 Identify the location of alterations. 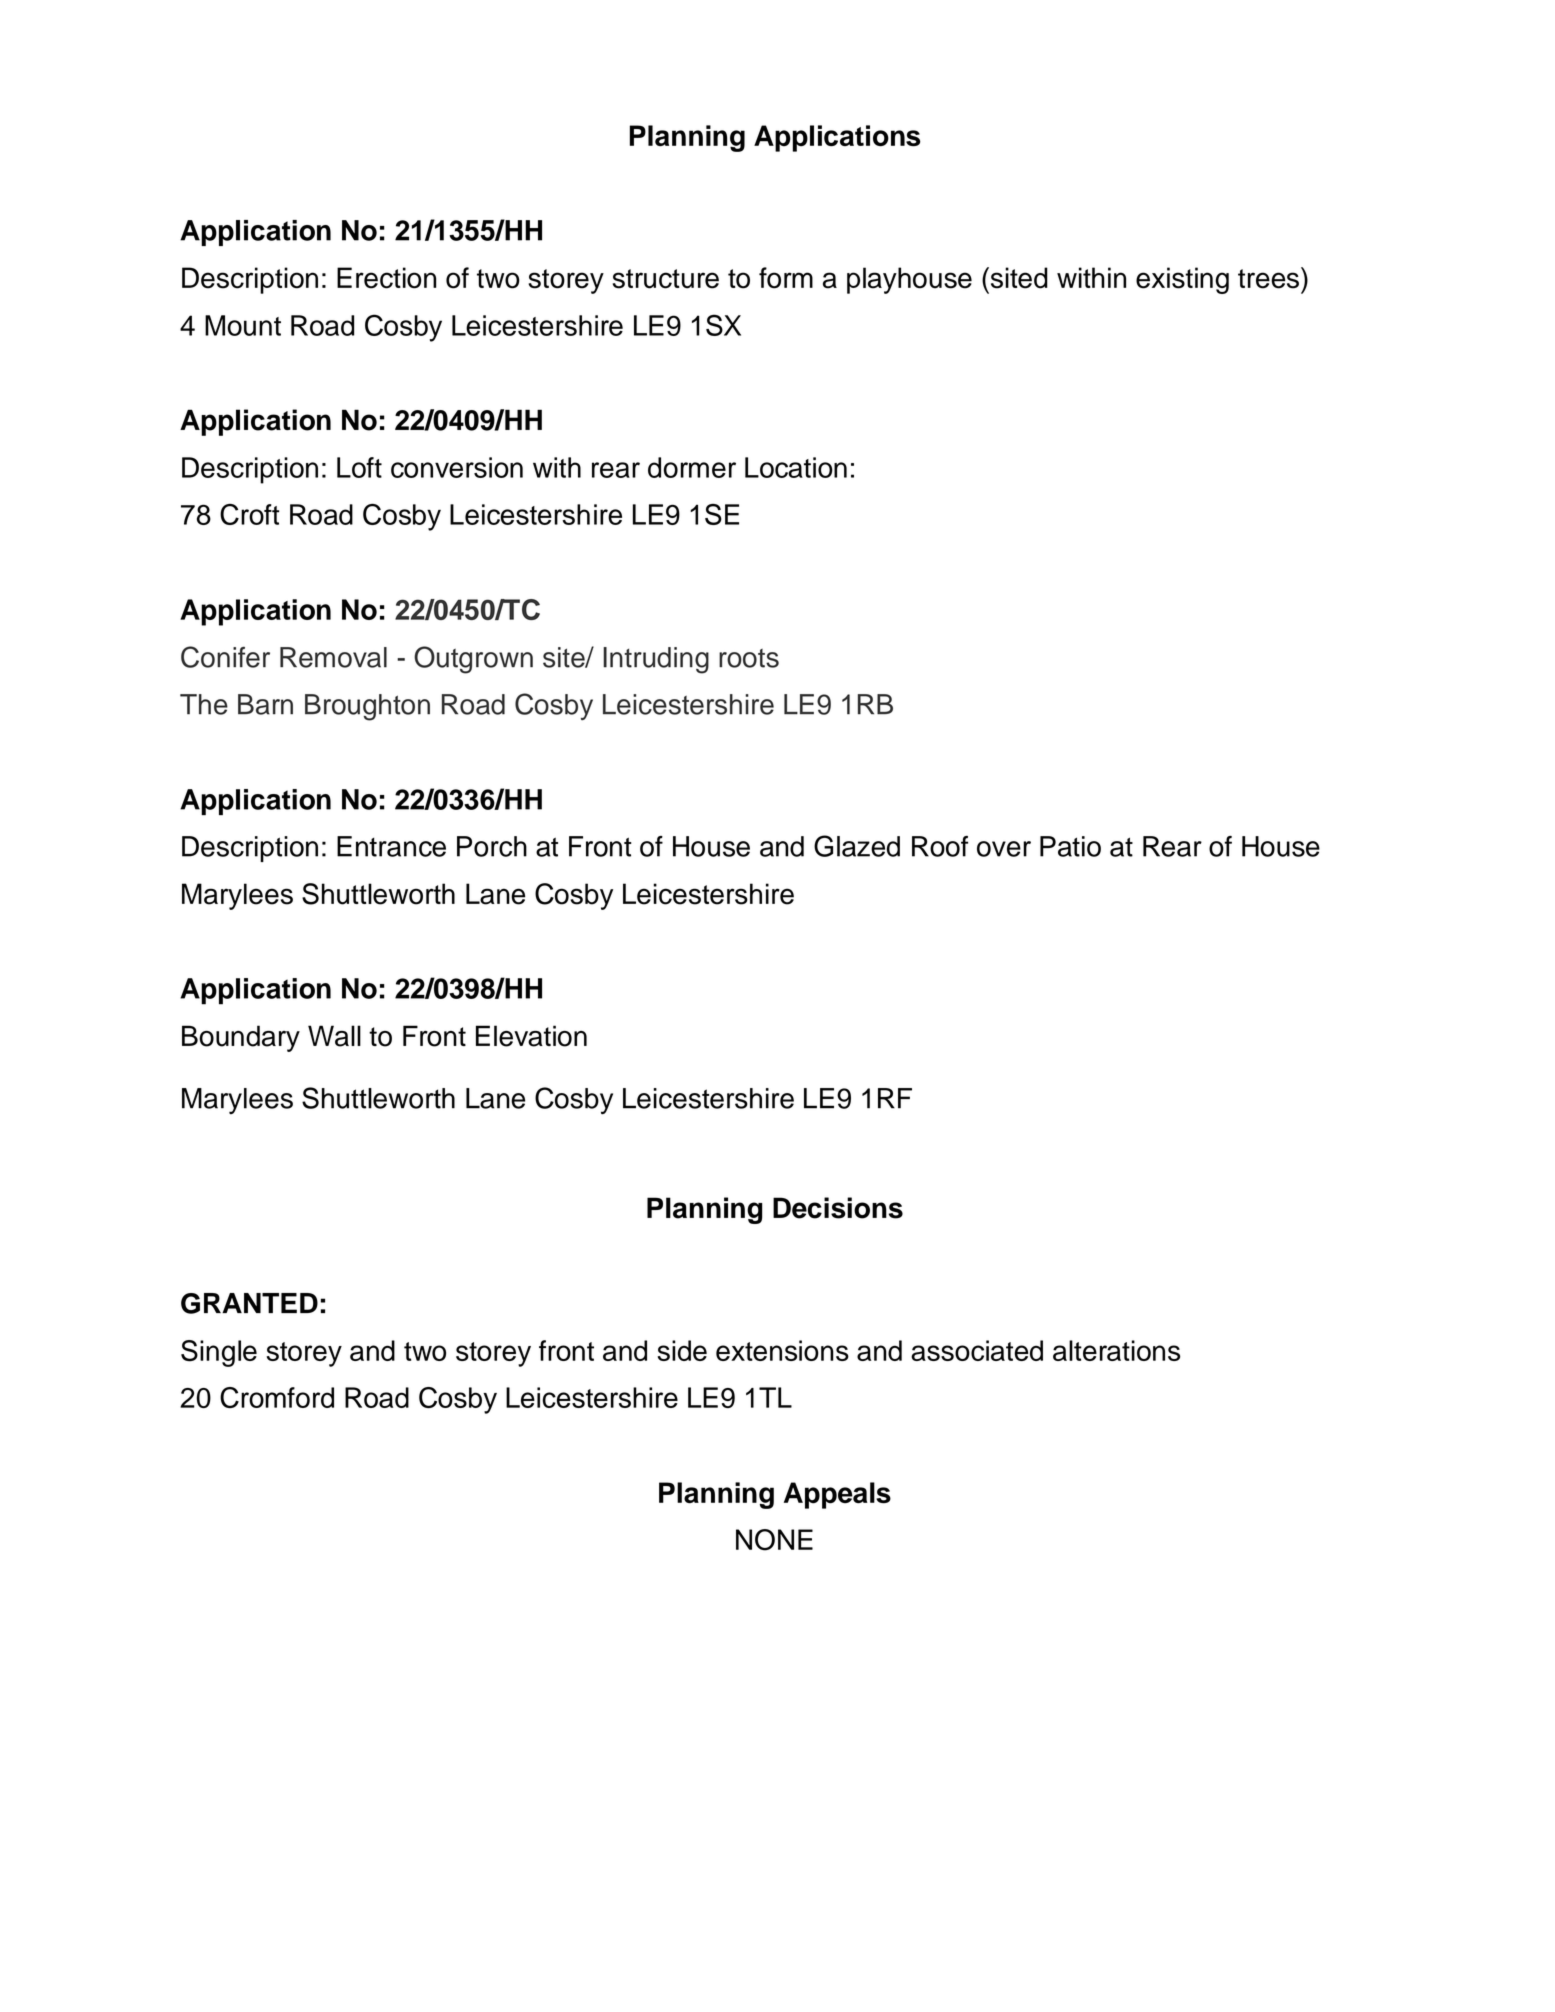
(1116, 1350).
